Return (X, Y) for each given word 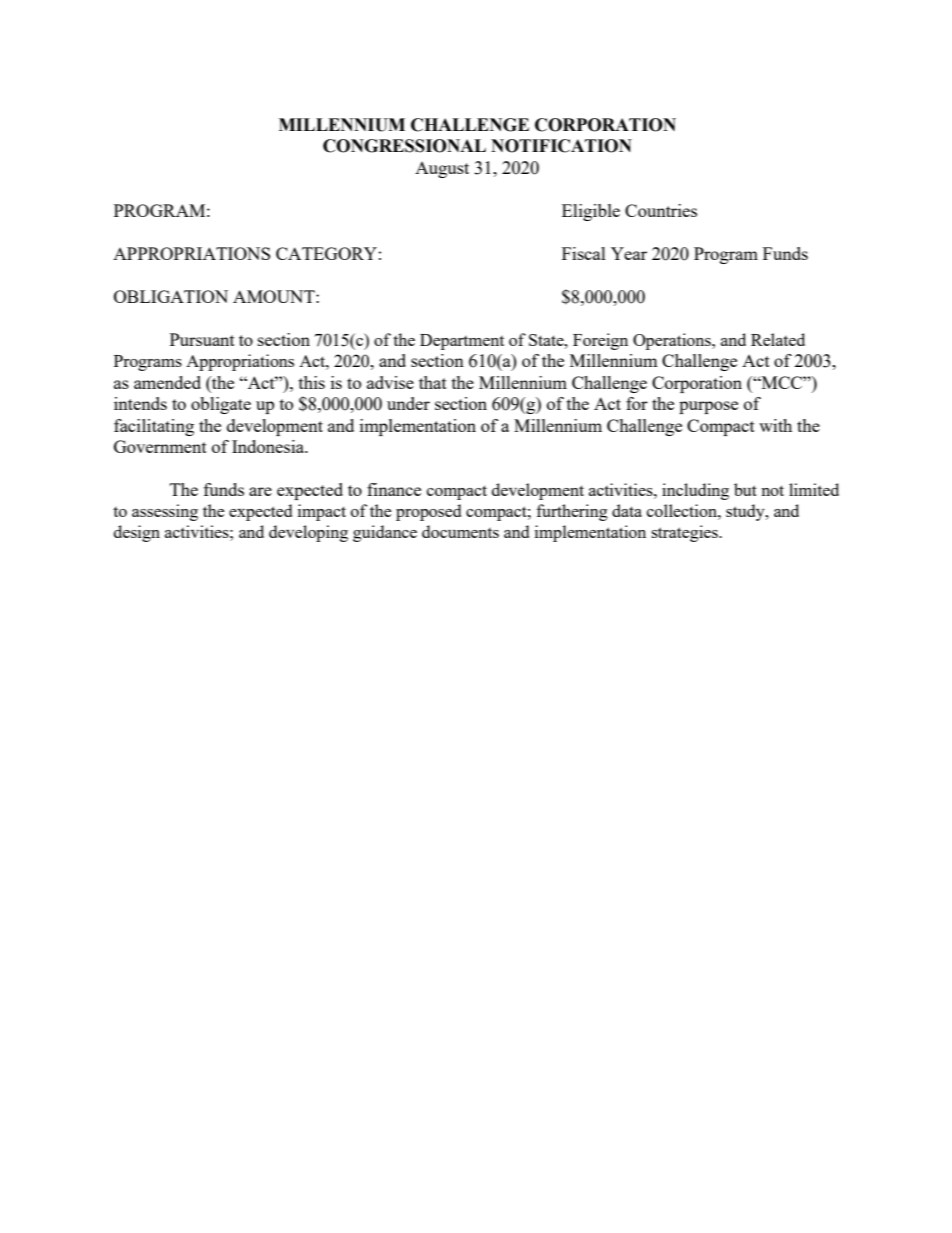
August (442, 170)
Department (462, 342)
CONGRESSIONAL (404, 146)
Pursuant (202, 339)
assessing (165, 512)
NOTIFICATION (561, 146)
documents (460, 531)
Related (778, 339)
